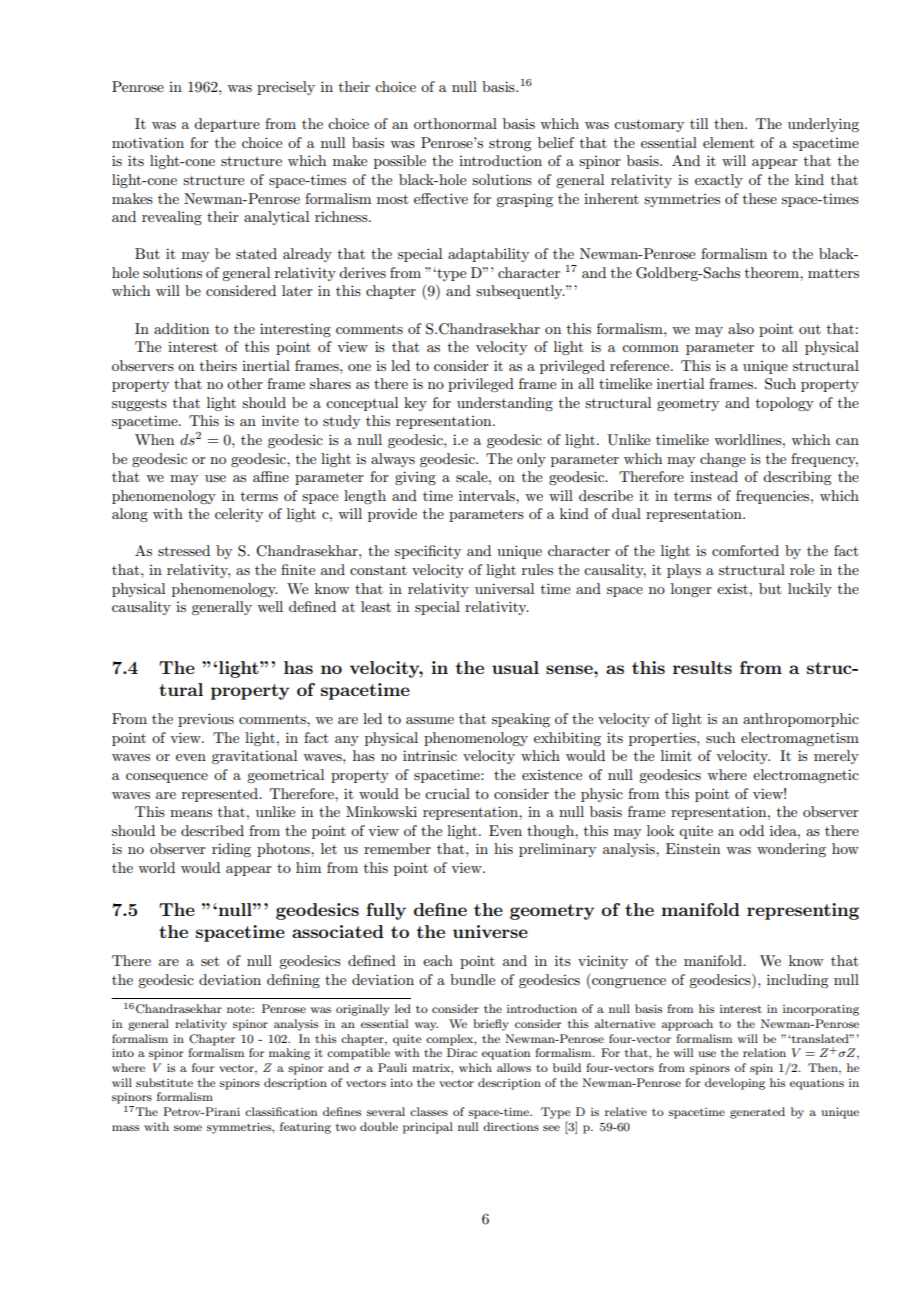  What do you see at coordinates (447, 793) in the screenshot?
I see `crucial` at bounding box center [447, 793].
